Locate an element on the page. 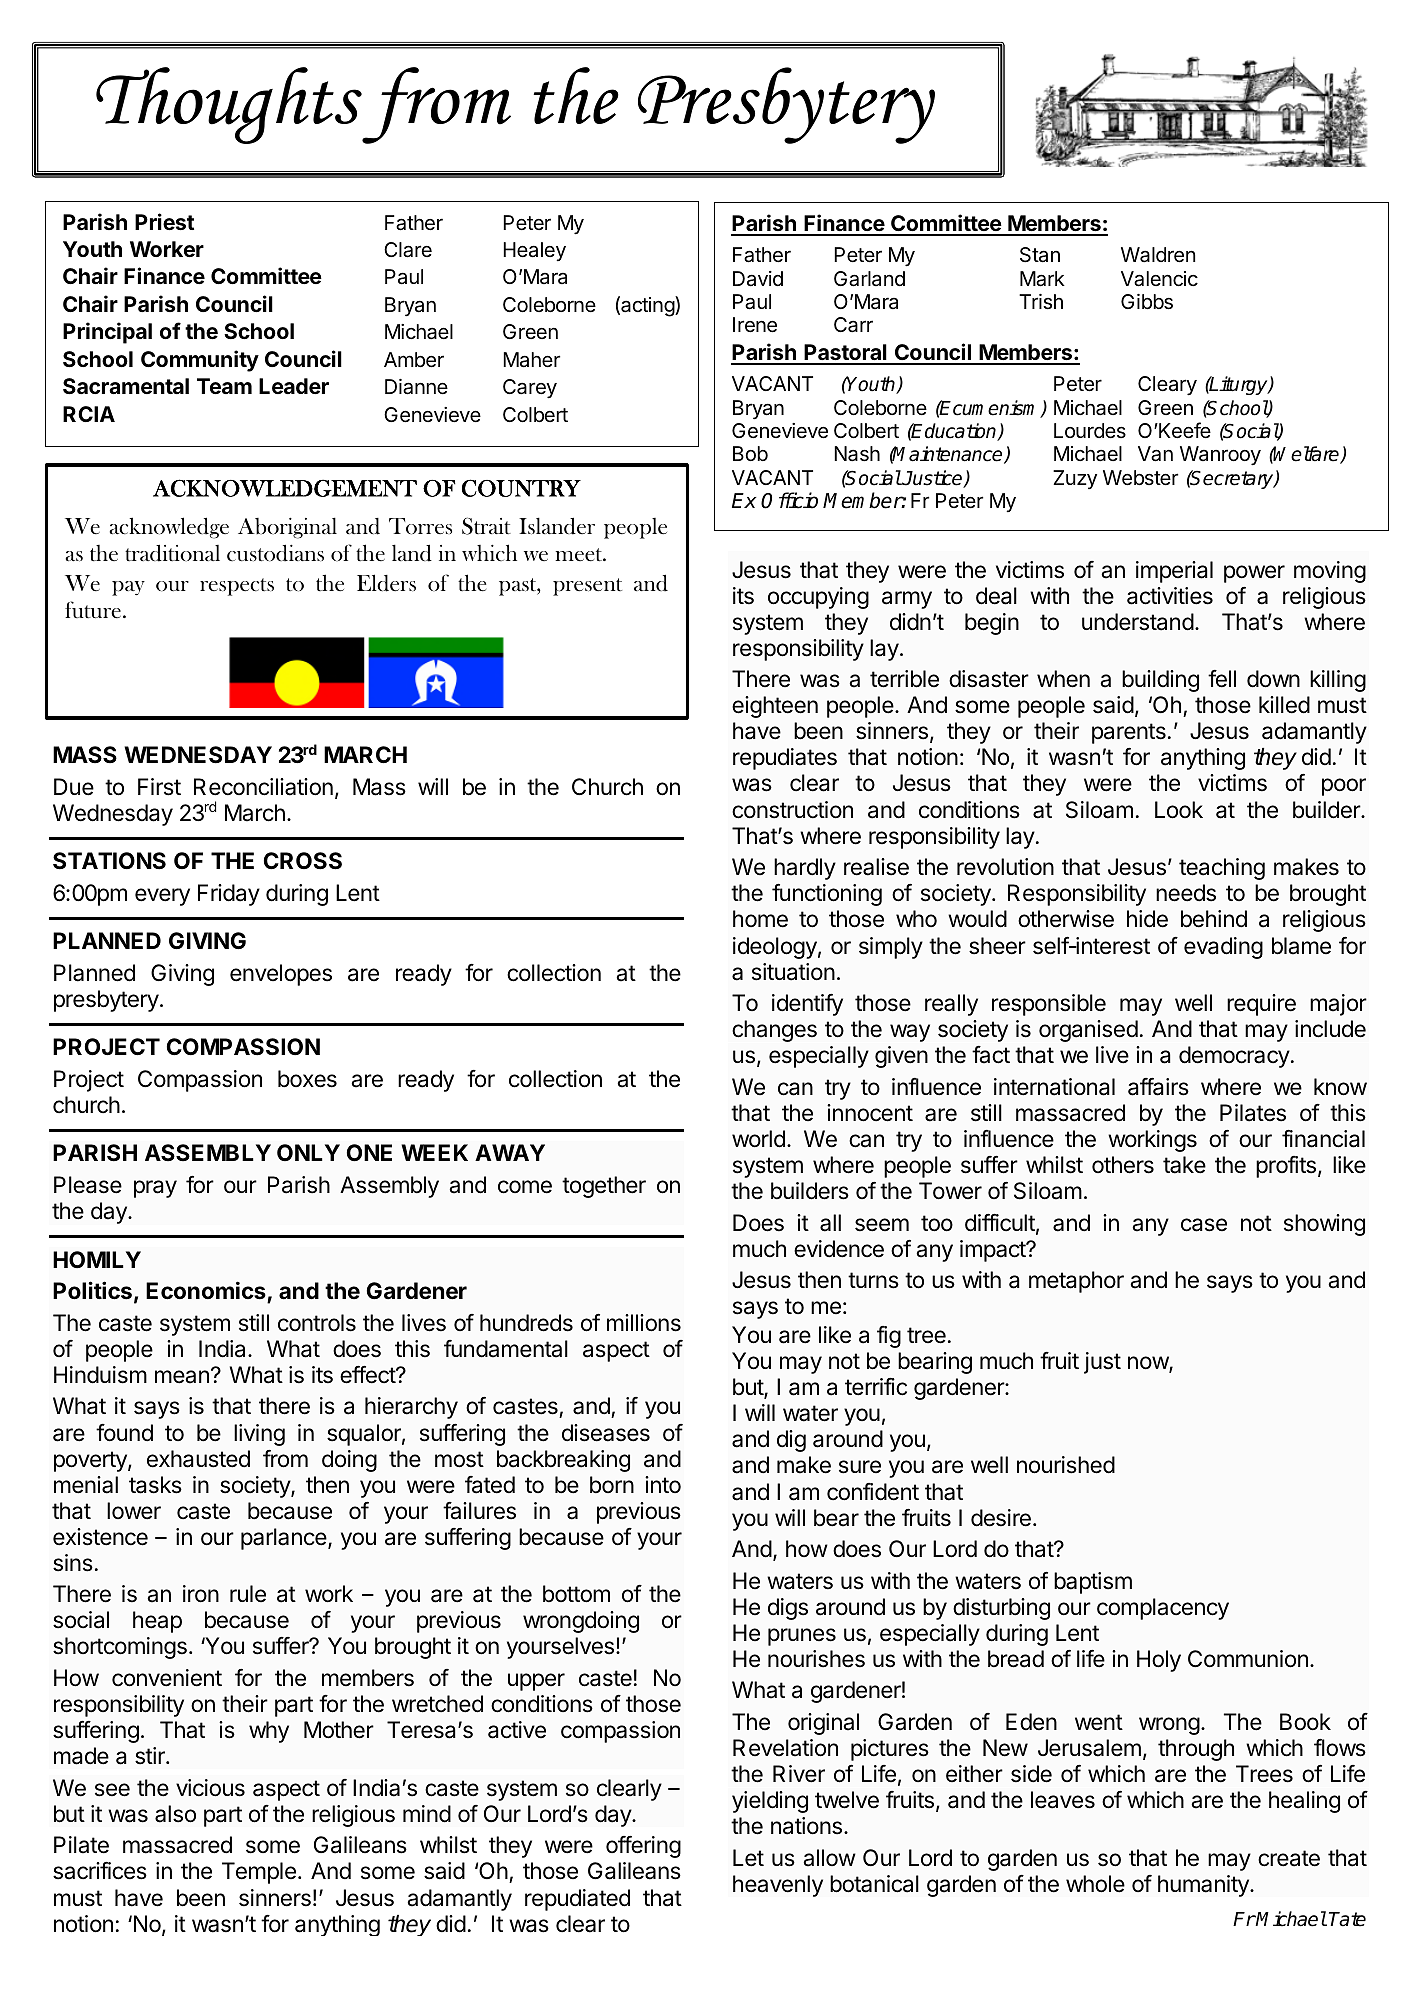  humanity is located at coordinates (1204, 1886).
